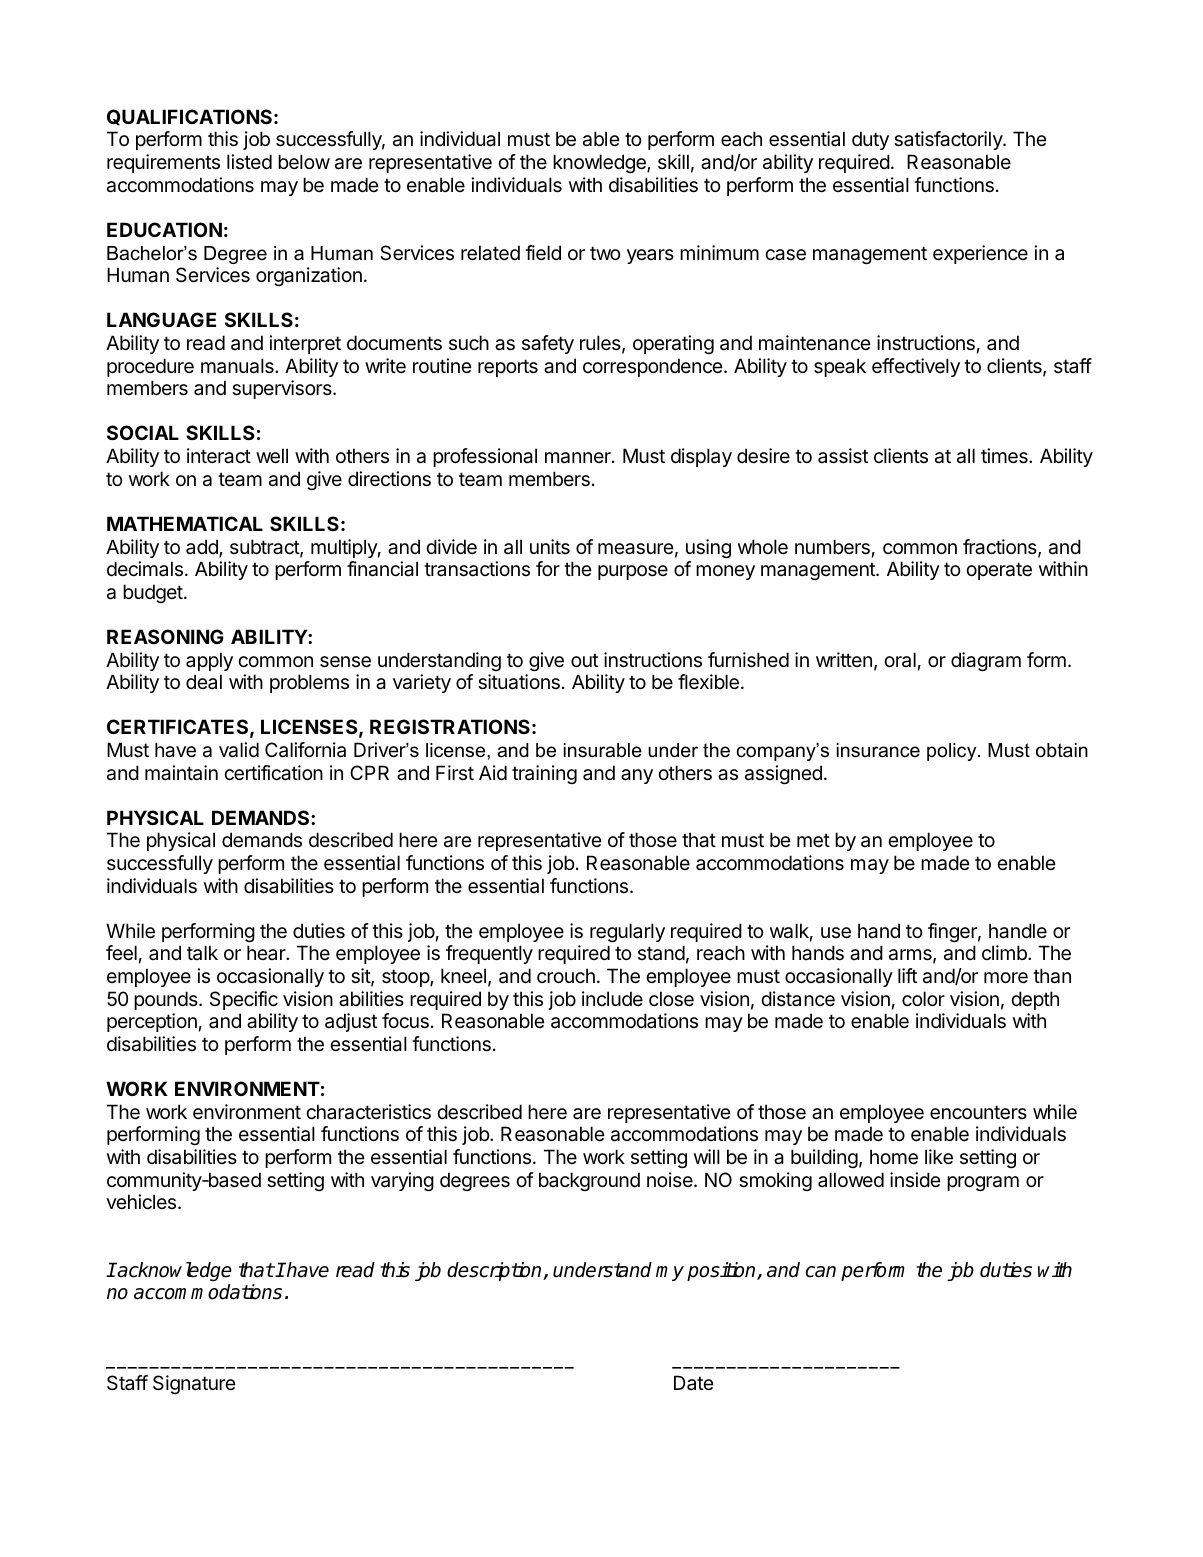 Image resolution: width=1203 pixels, height=1557 pixels. Describe the element at coordinates (953, 752) in the screenshot. I see `policy` at that location.
